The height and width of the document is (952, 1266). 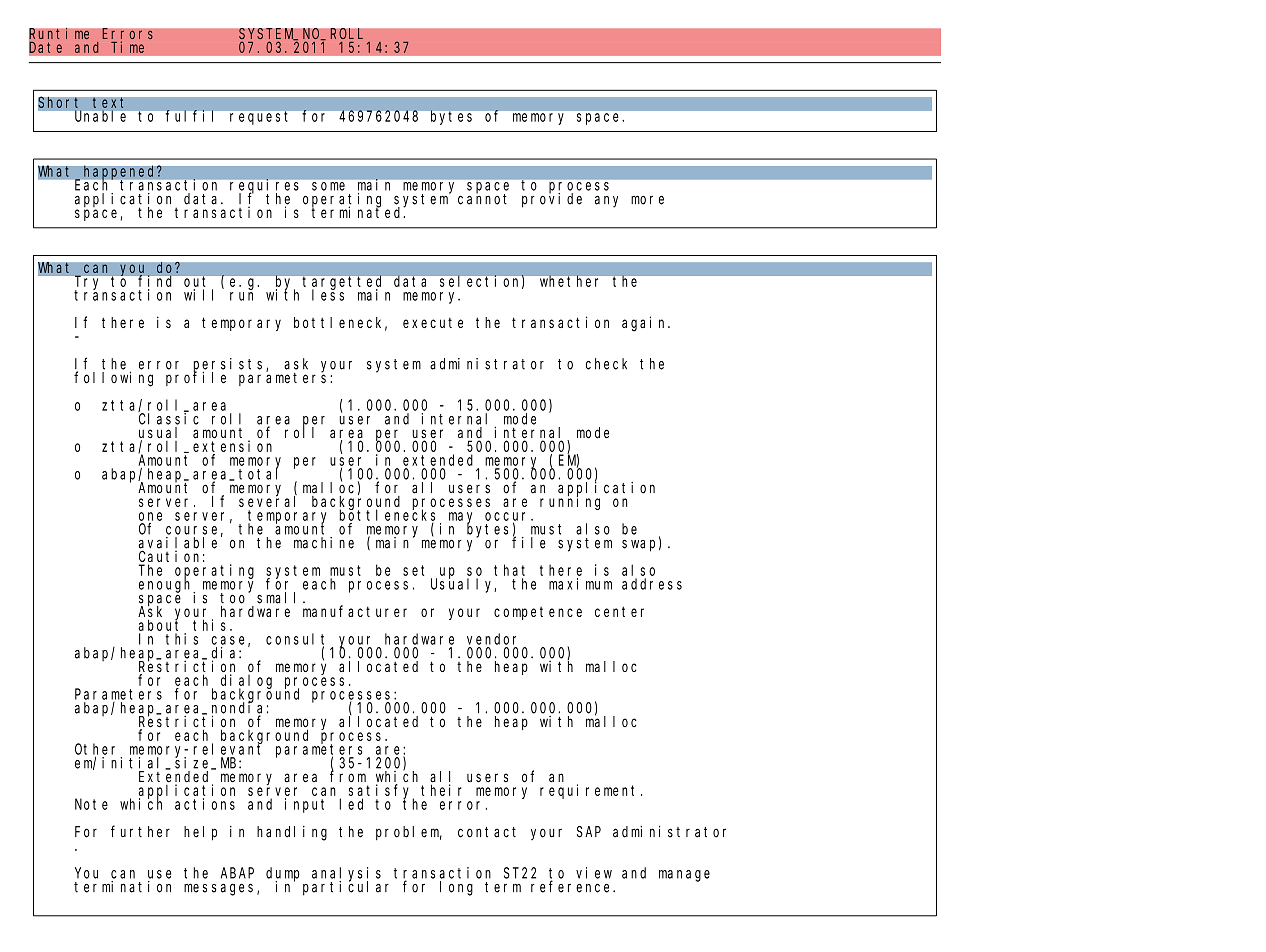 I want to click on help, so click(x=200, y=833).
